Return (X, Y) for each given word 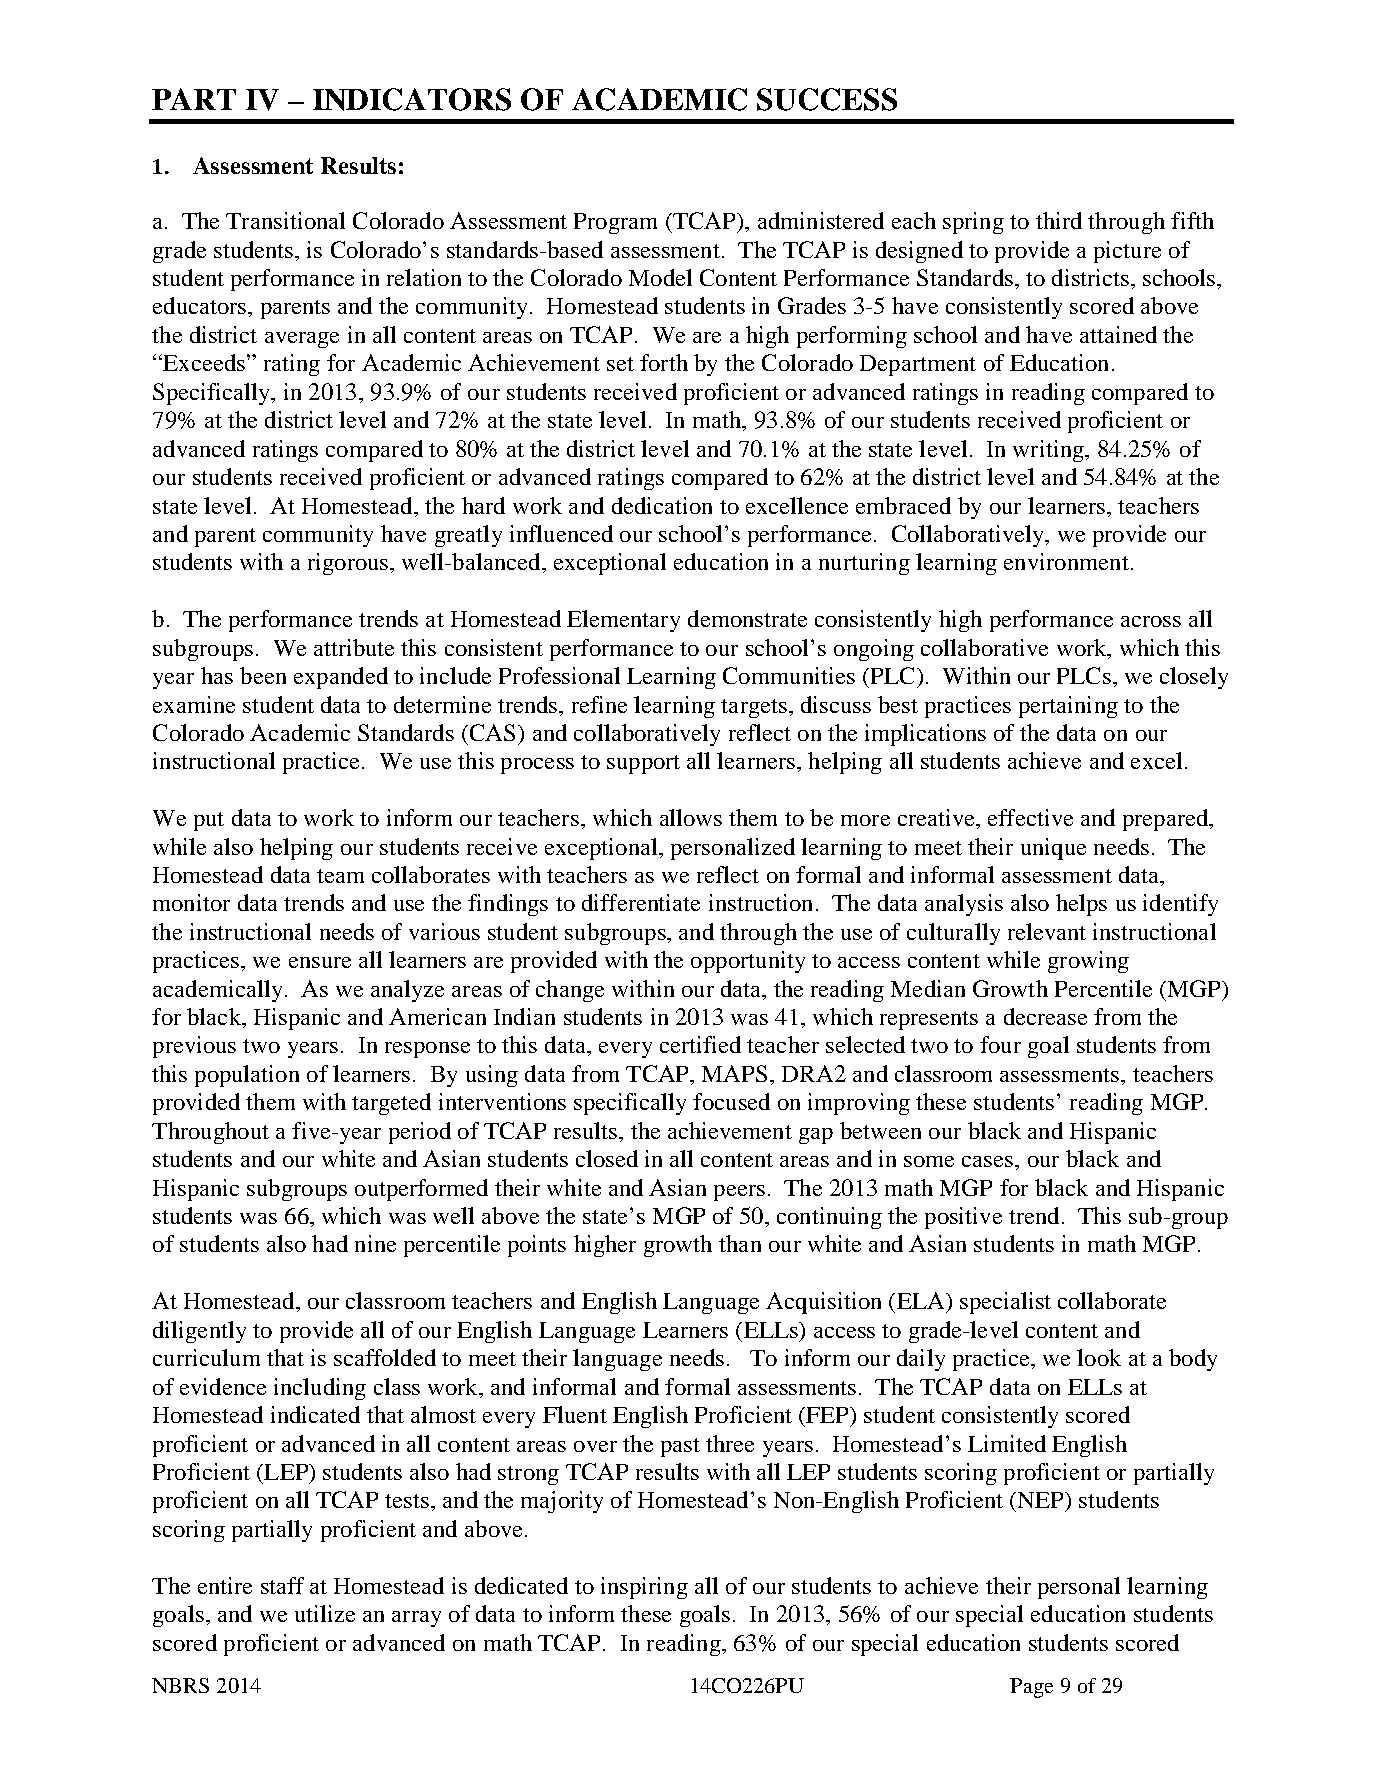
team (340, 876)
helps (1081, 905)
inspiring (644, 1588)
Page (1031, 1688)
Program (615, 223)
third (1059, 220)
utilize (325, 1613)
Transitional (285, 220)
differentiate (641, 902)
